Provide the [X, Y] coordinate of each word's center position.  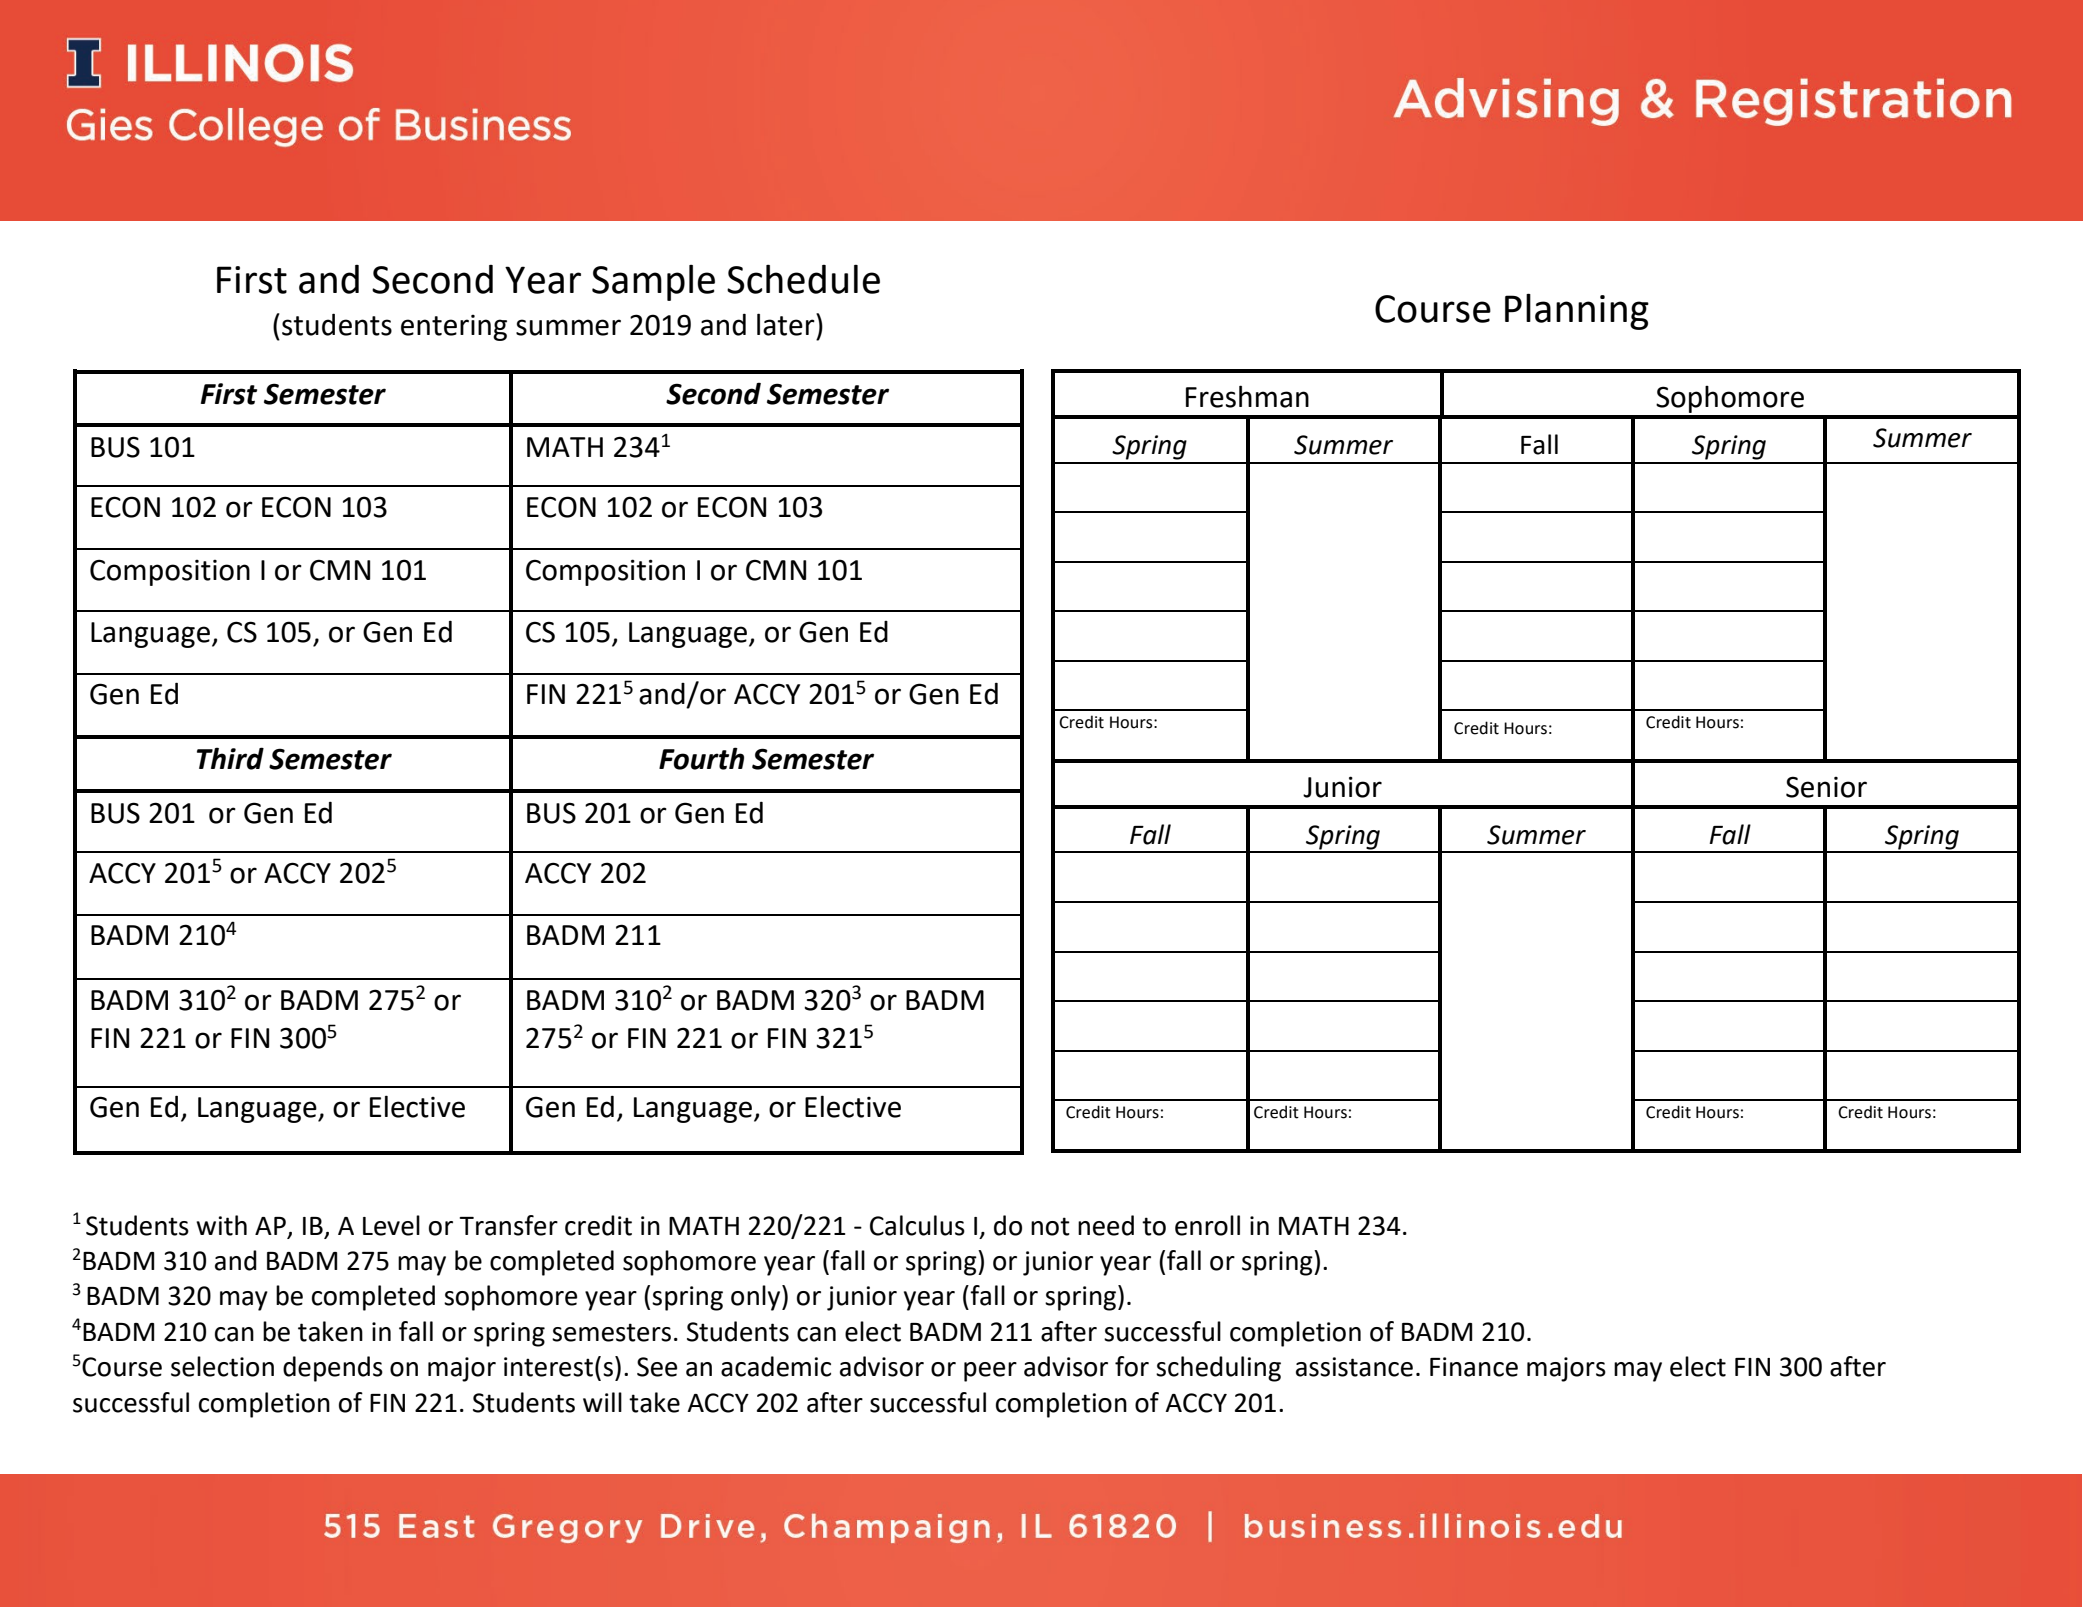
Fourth [701, 758]
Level [391, 1225]
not [1050, 1226]
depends [333, 1369]
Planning [1577, 311]
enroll [1207, 1225]
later [787, 324]
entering [454, 328]
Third [230, 758]
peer [990, 1372]
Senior [1826, 787]
